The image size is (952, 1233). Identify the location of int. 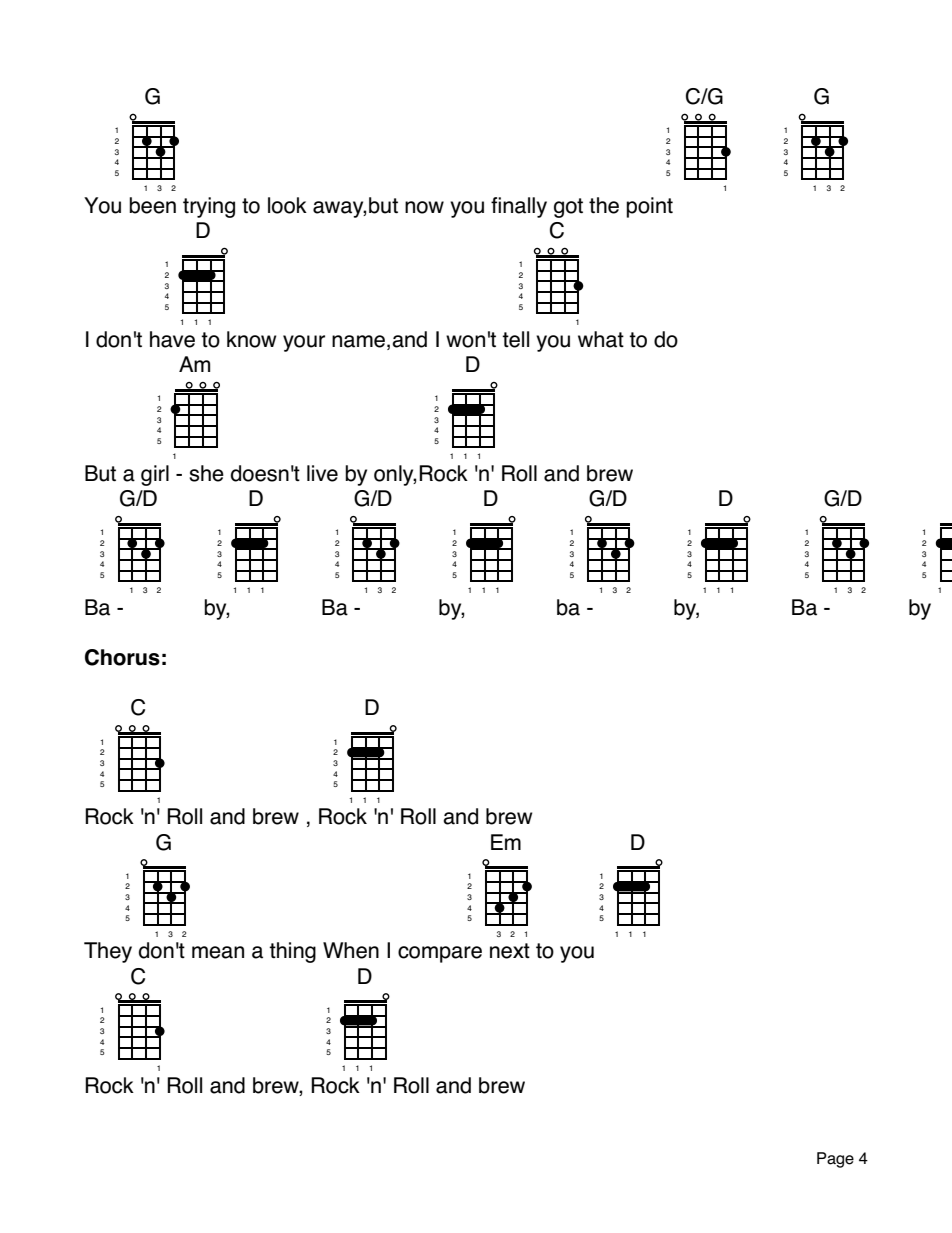
(662, 205).
